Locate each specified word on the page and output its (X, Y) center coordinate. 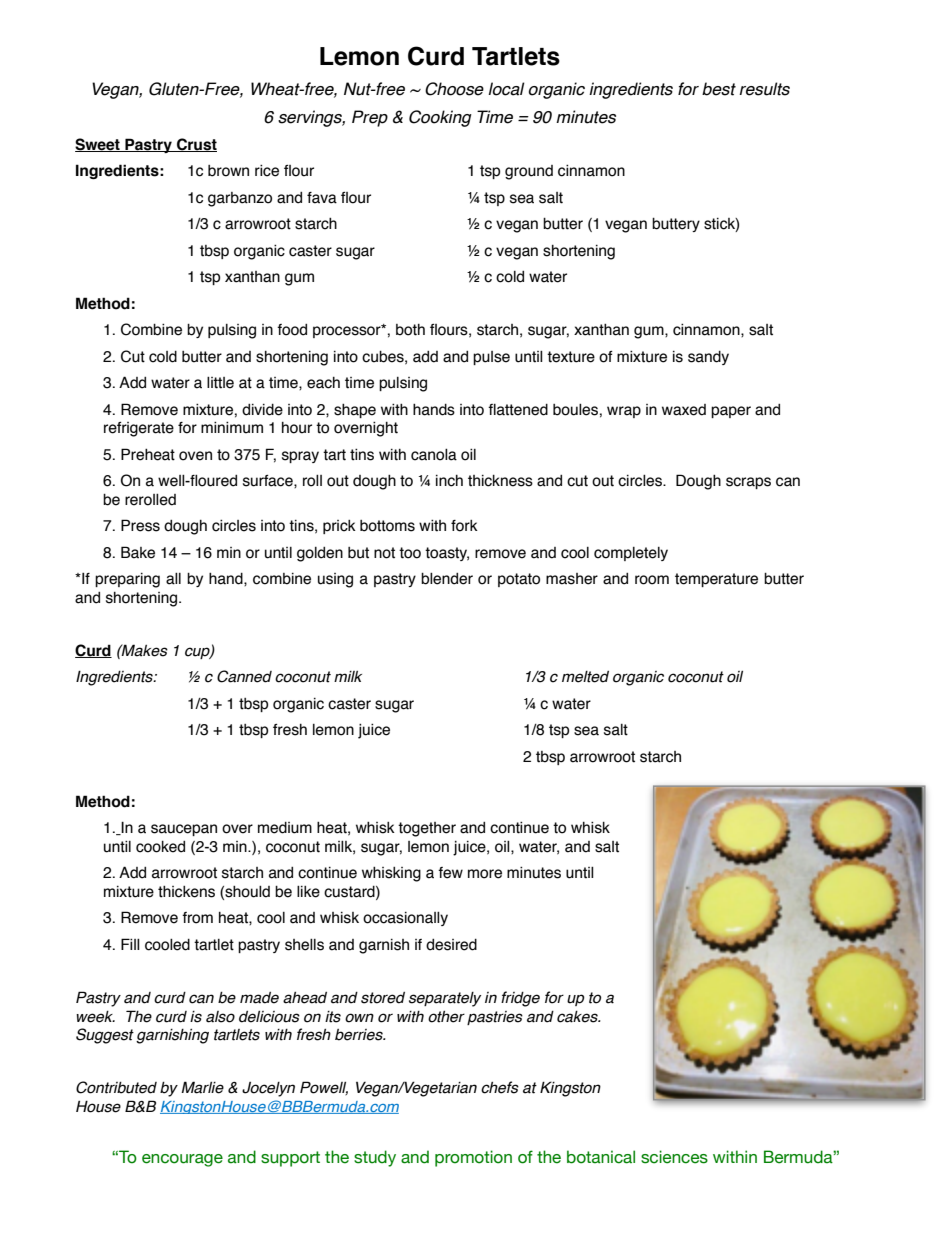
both (410, 330)
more (485, 874)
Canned (244, 676)
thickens (186, 892)
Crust (196, 145)
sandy (708, 358)
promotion (473, 1158)
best (719, 89)
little (220, 383)
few (450, 873)
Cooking (440, 118)
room (652, 580)
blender (447, 579)
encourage (182, 1160)
